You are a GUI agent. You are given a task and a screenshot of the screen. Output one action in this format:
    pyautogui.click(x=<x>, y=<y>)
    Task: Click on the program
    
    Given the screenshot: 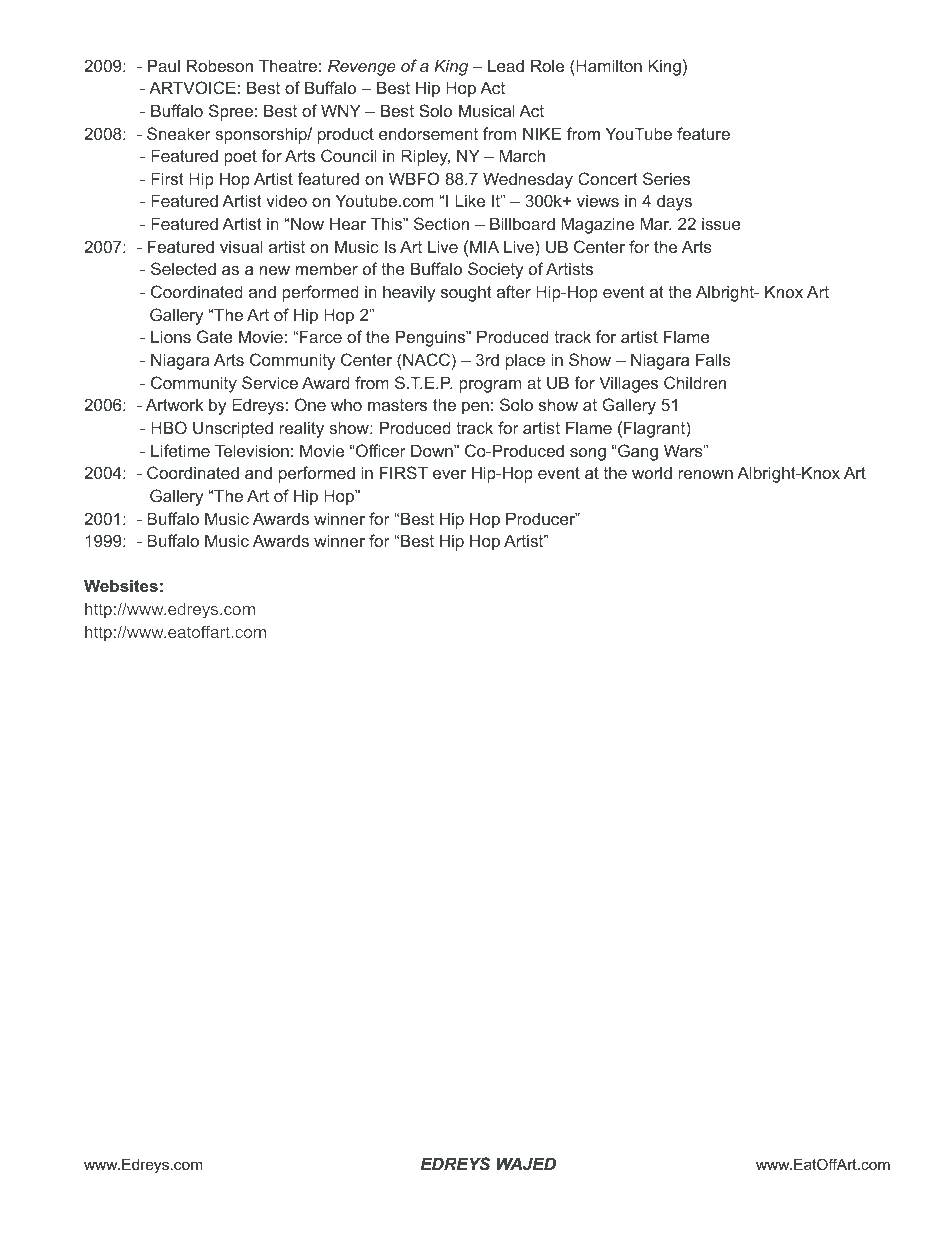 What is the action you would take?
    pyautogui.click(x=490, y=386)
